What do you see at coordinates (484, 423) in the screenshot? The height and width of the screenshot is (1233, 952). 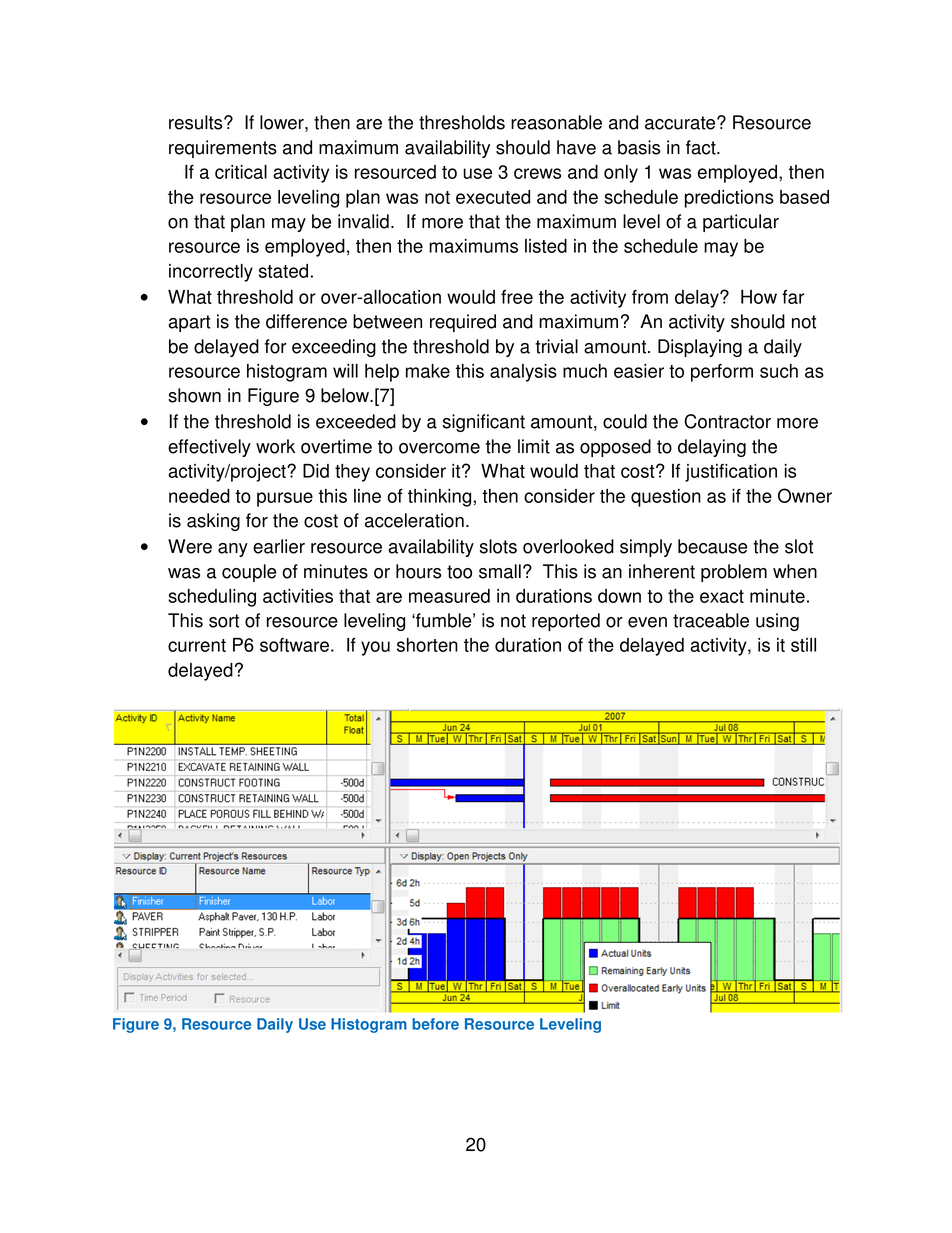 I see `significant` at bounding box center [484, 423].
